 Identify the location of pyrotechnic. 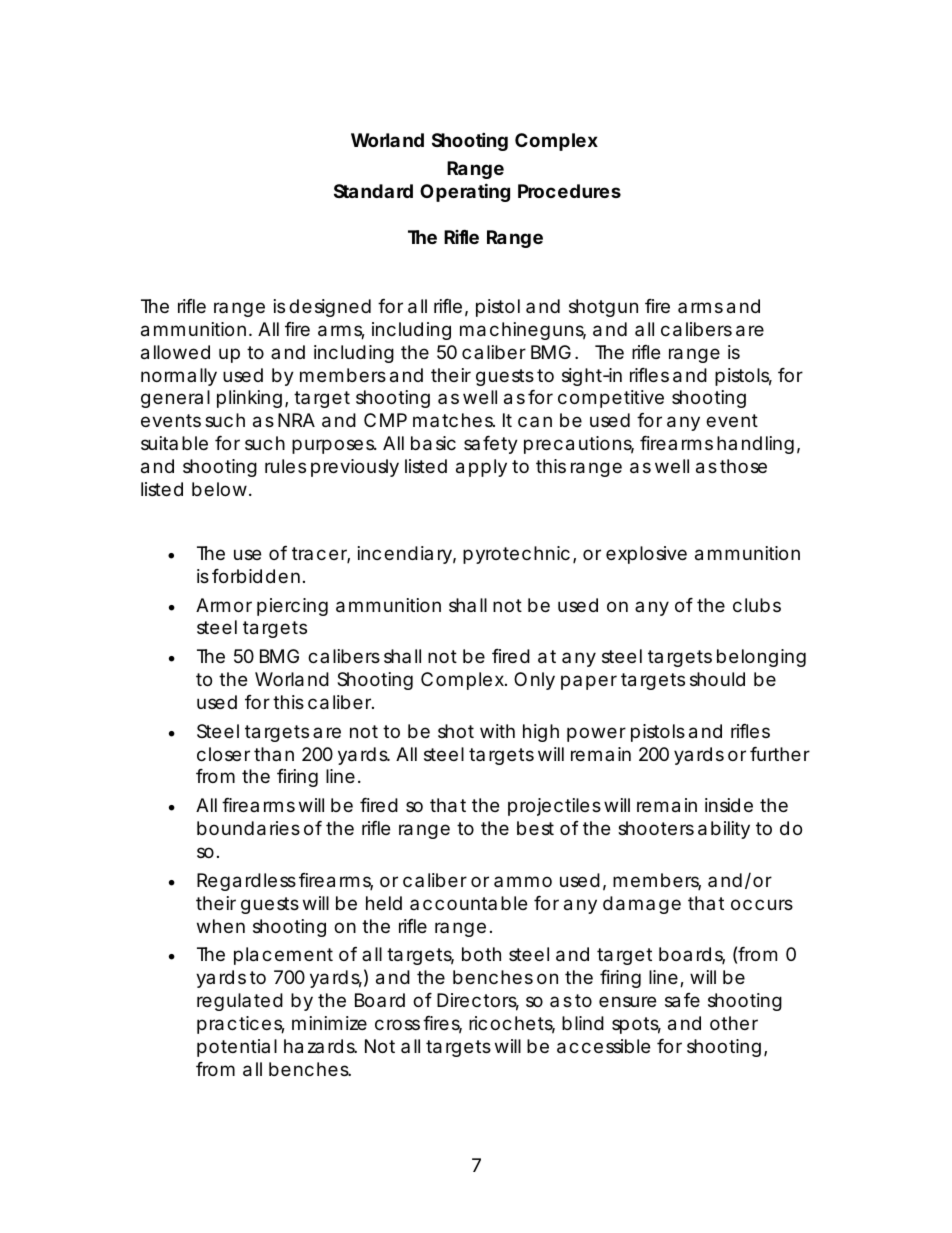
(516, 555).
